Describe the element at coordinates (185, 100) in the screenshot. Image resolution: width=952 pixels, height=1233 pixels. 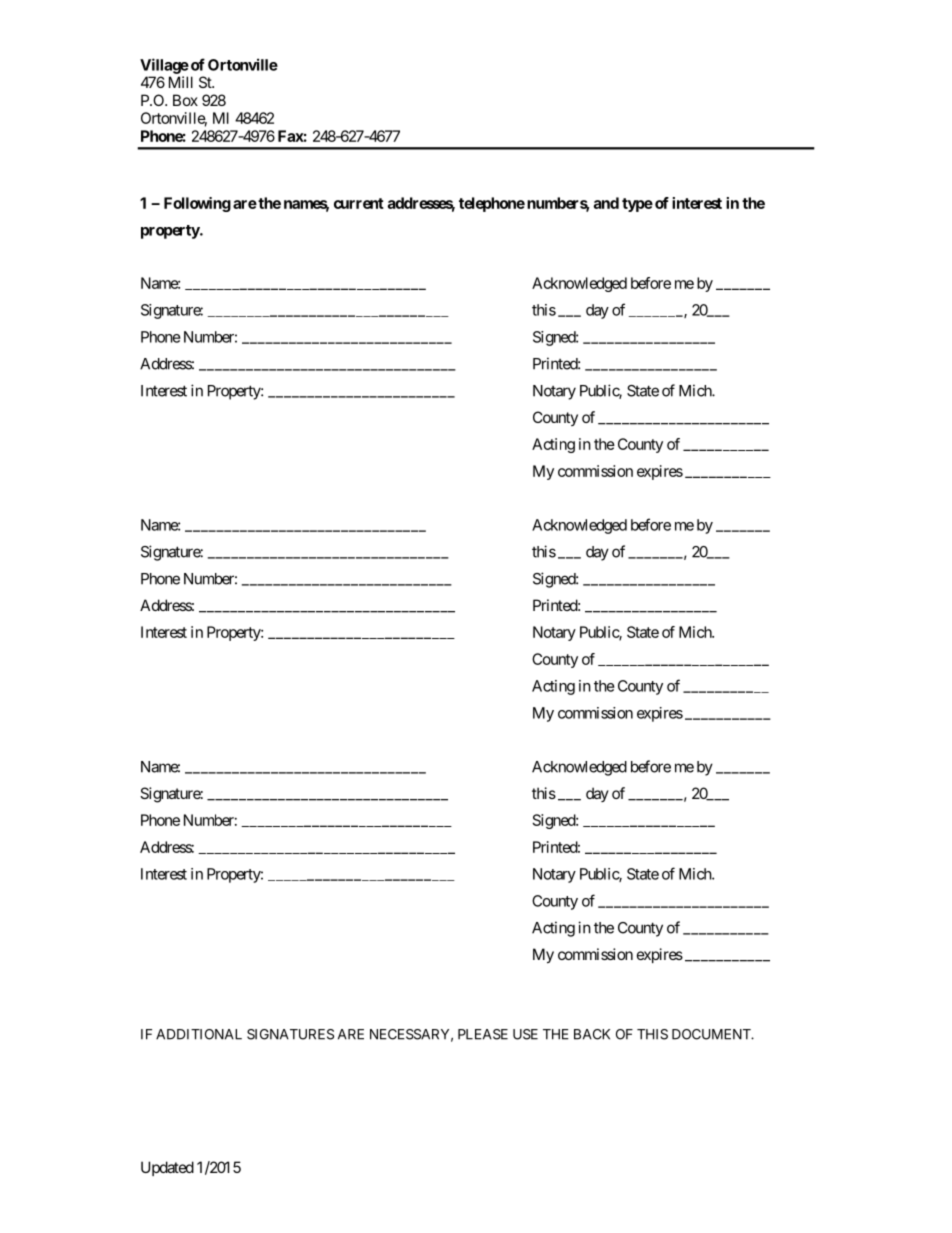
I see `Box` at that location.
